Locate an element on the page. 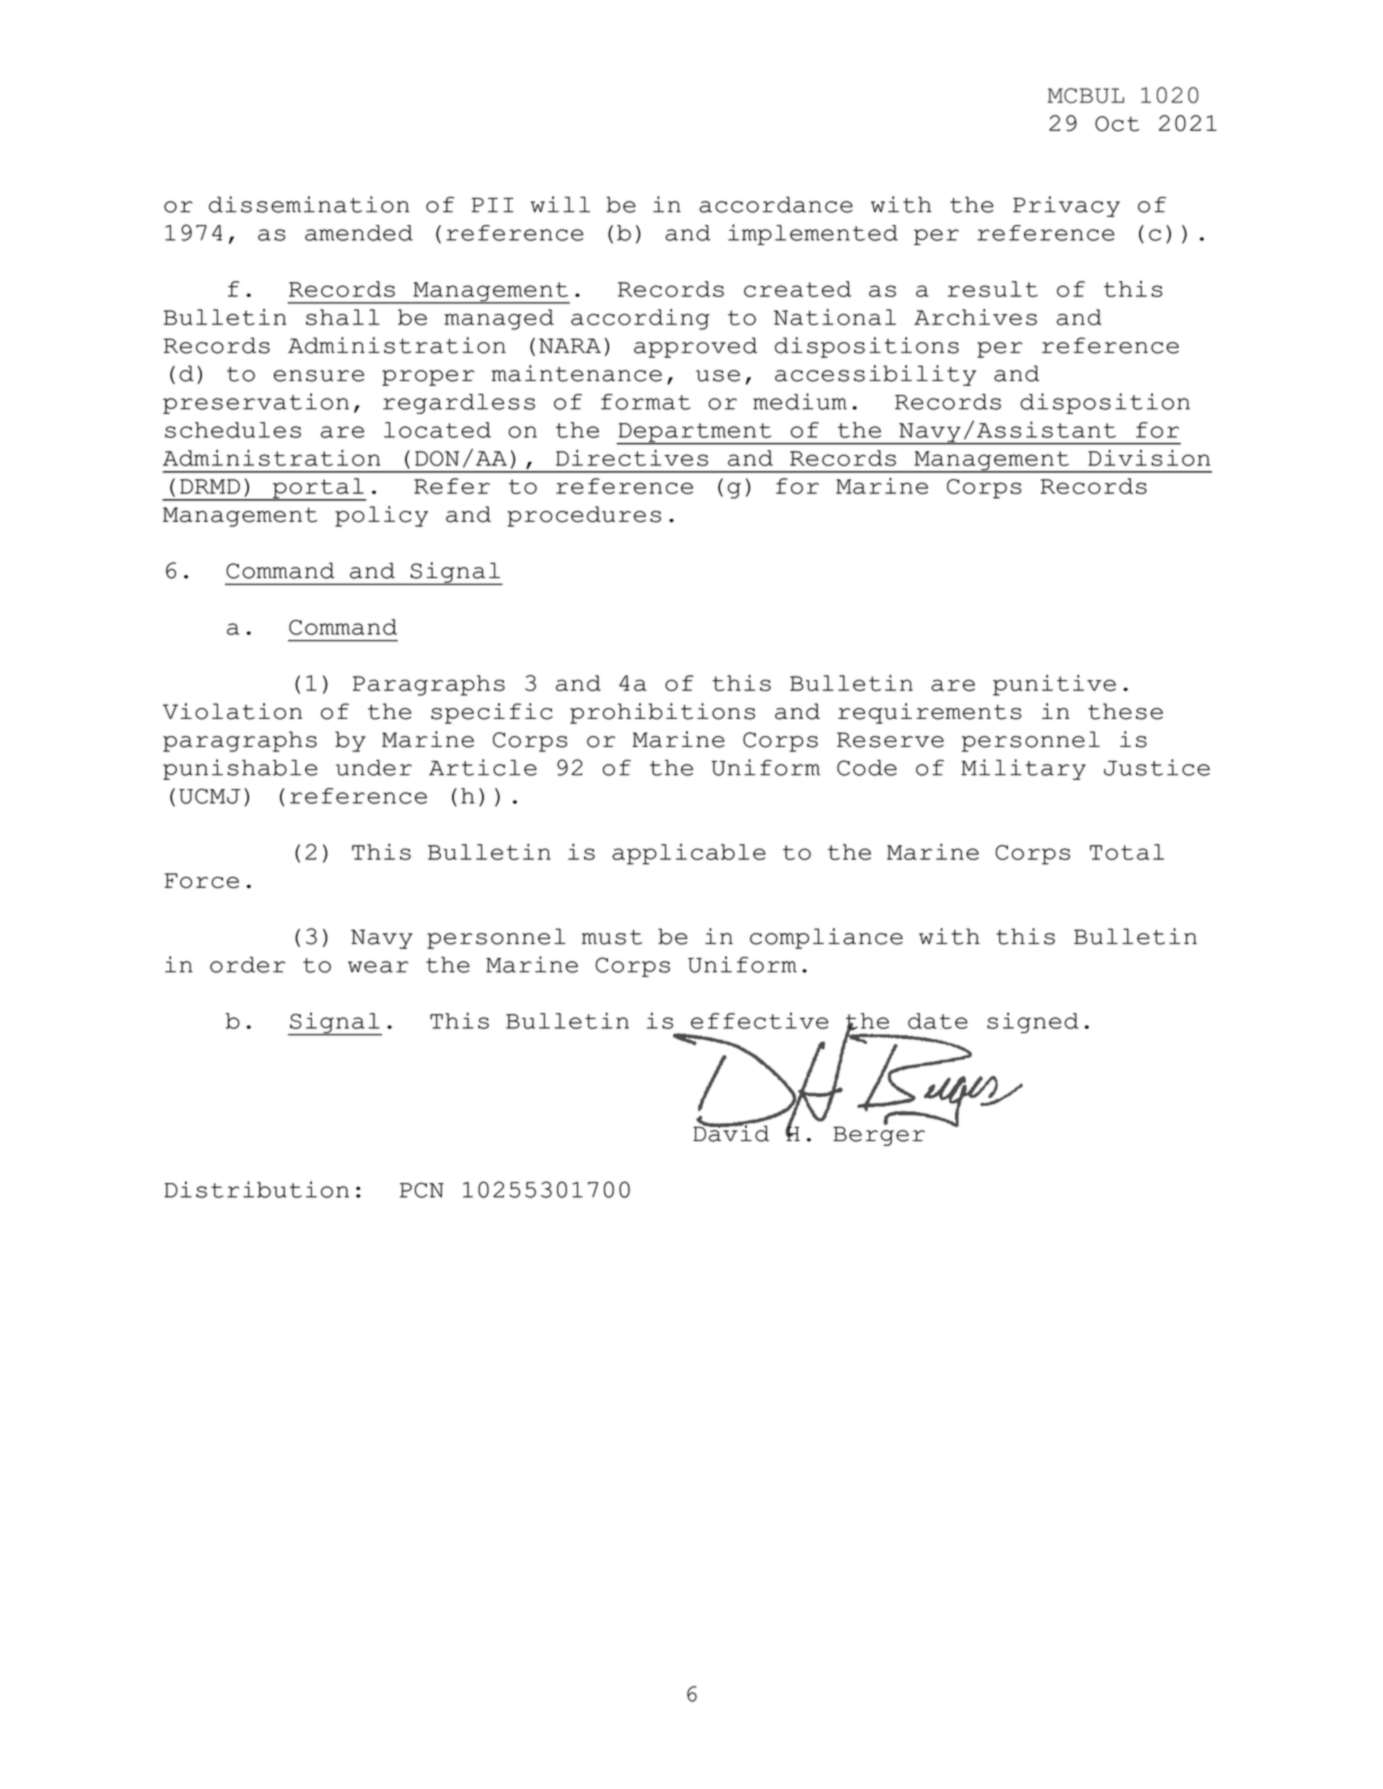  accordance is located at coordinates (776, 205).
